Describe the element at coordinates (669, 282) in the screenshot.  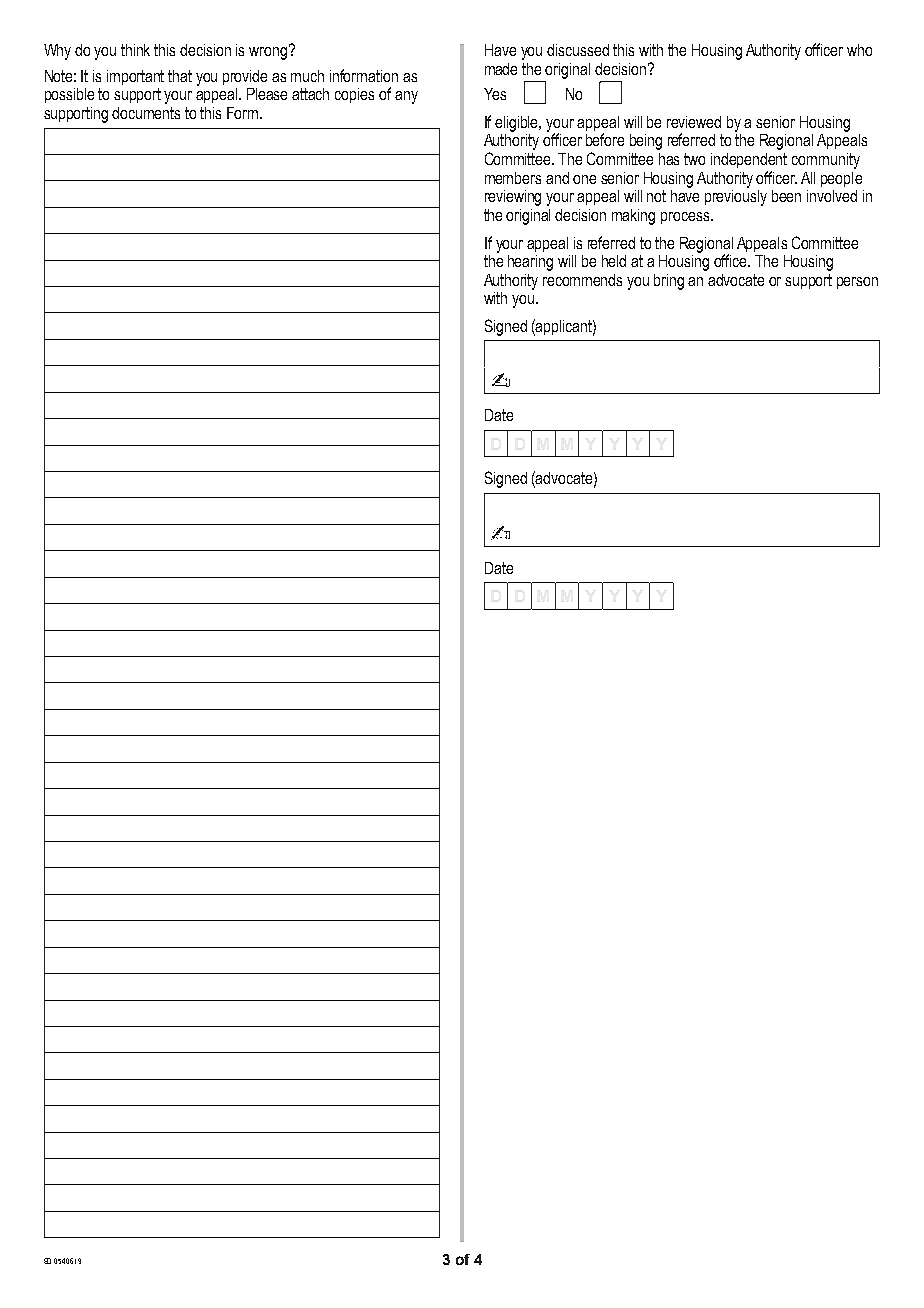
I see `bring` at that location.
